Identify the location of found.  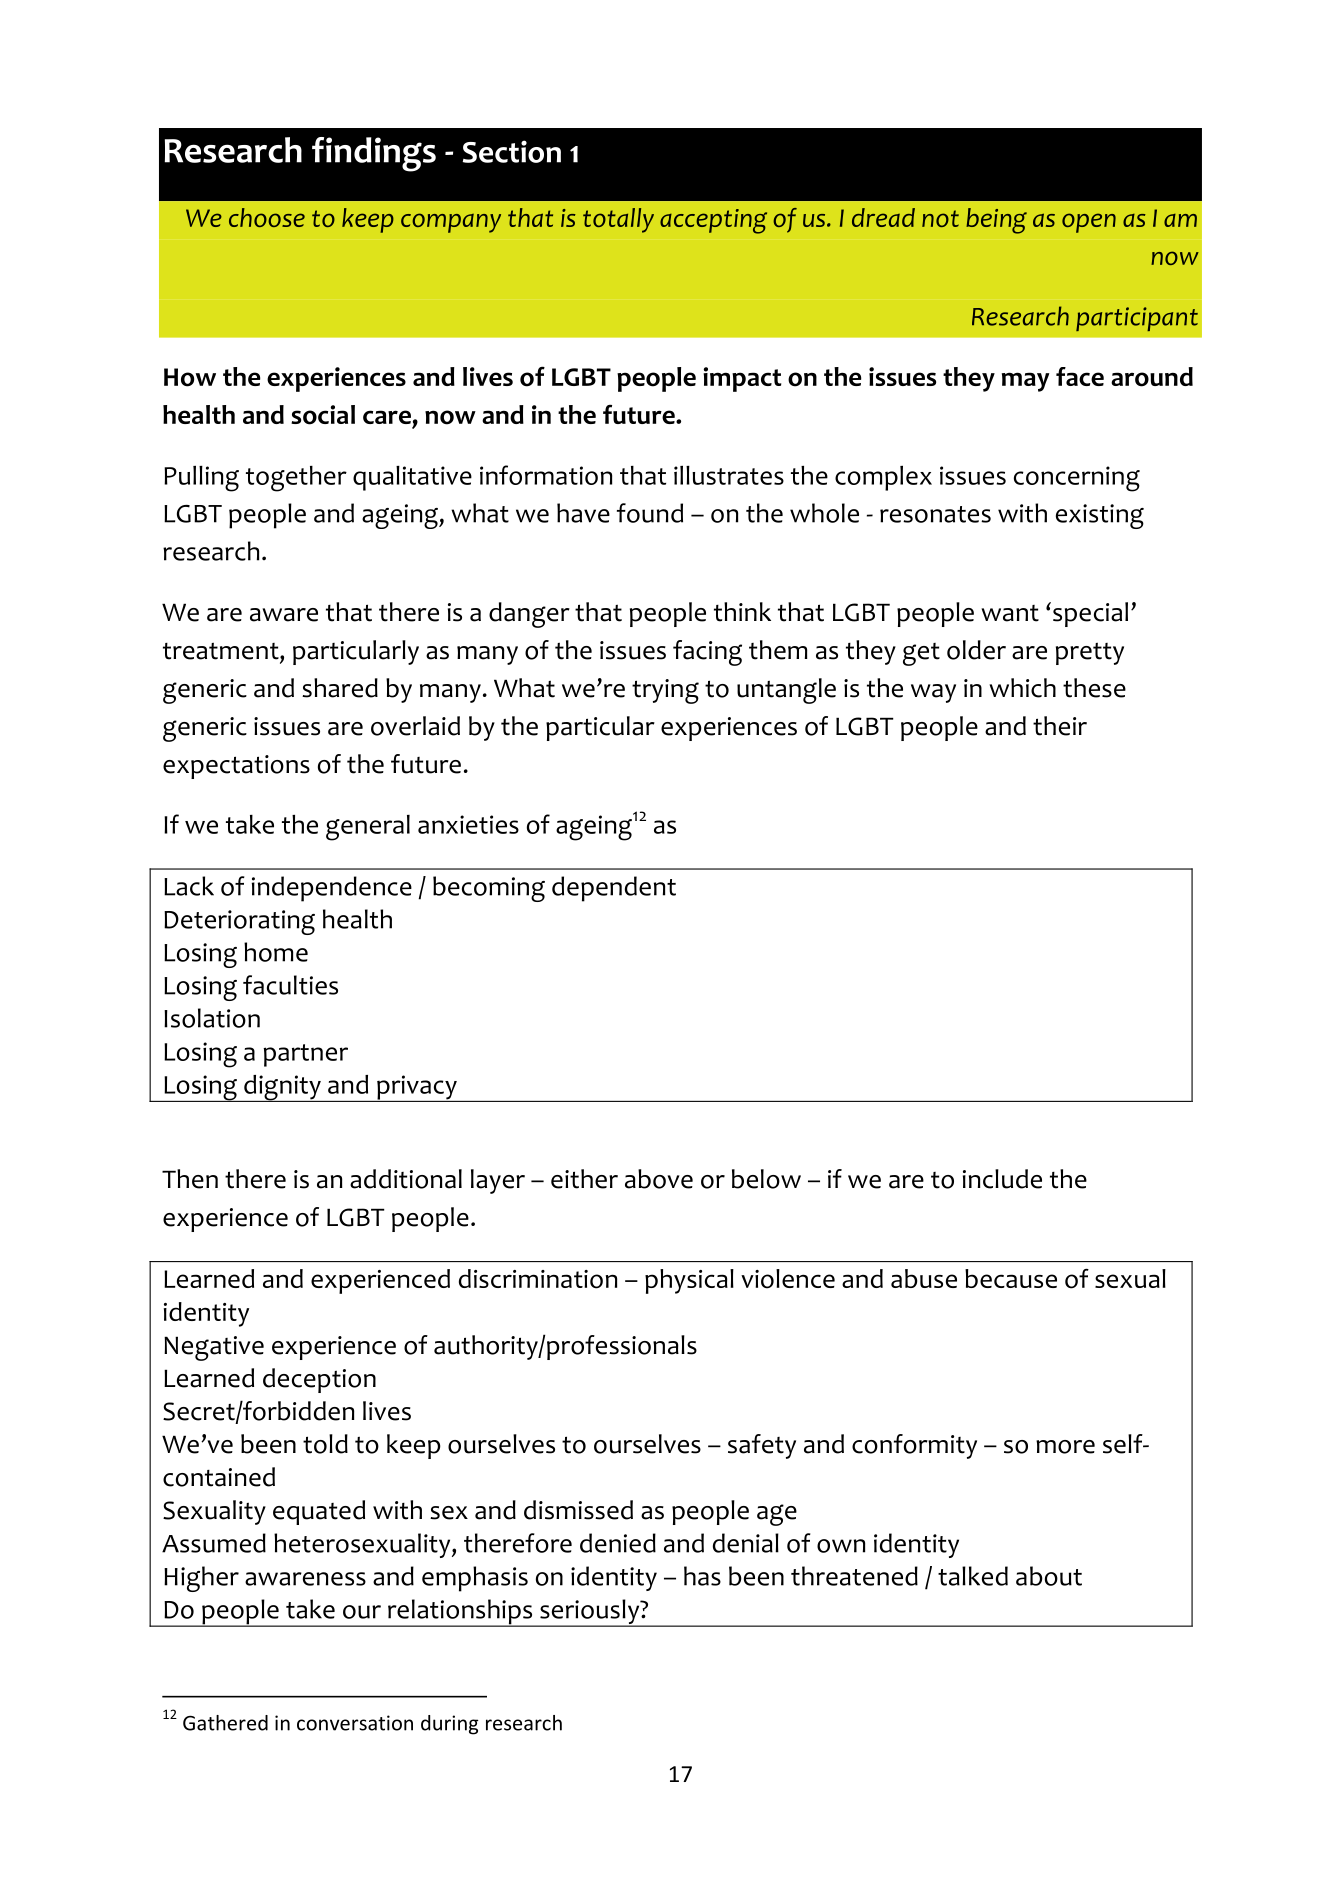
(650, 513).
